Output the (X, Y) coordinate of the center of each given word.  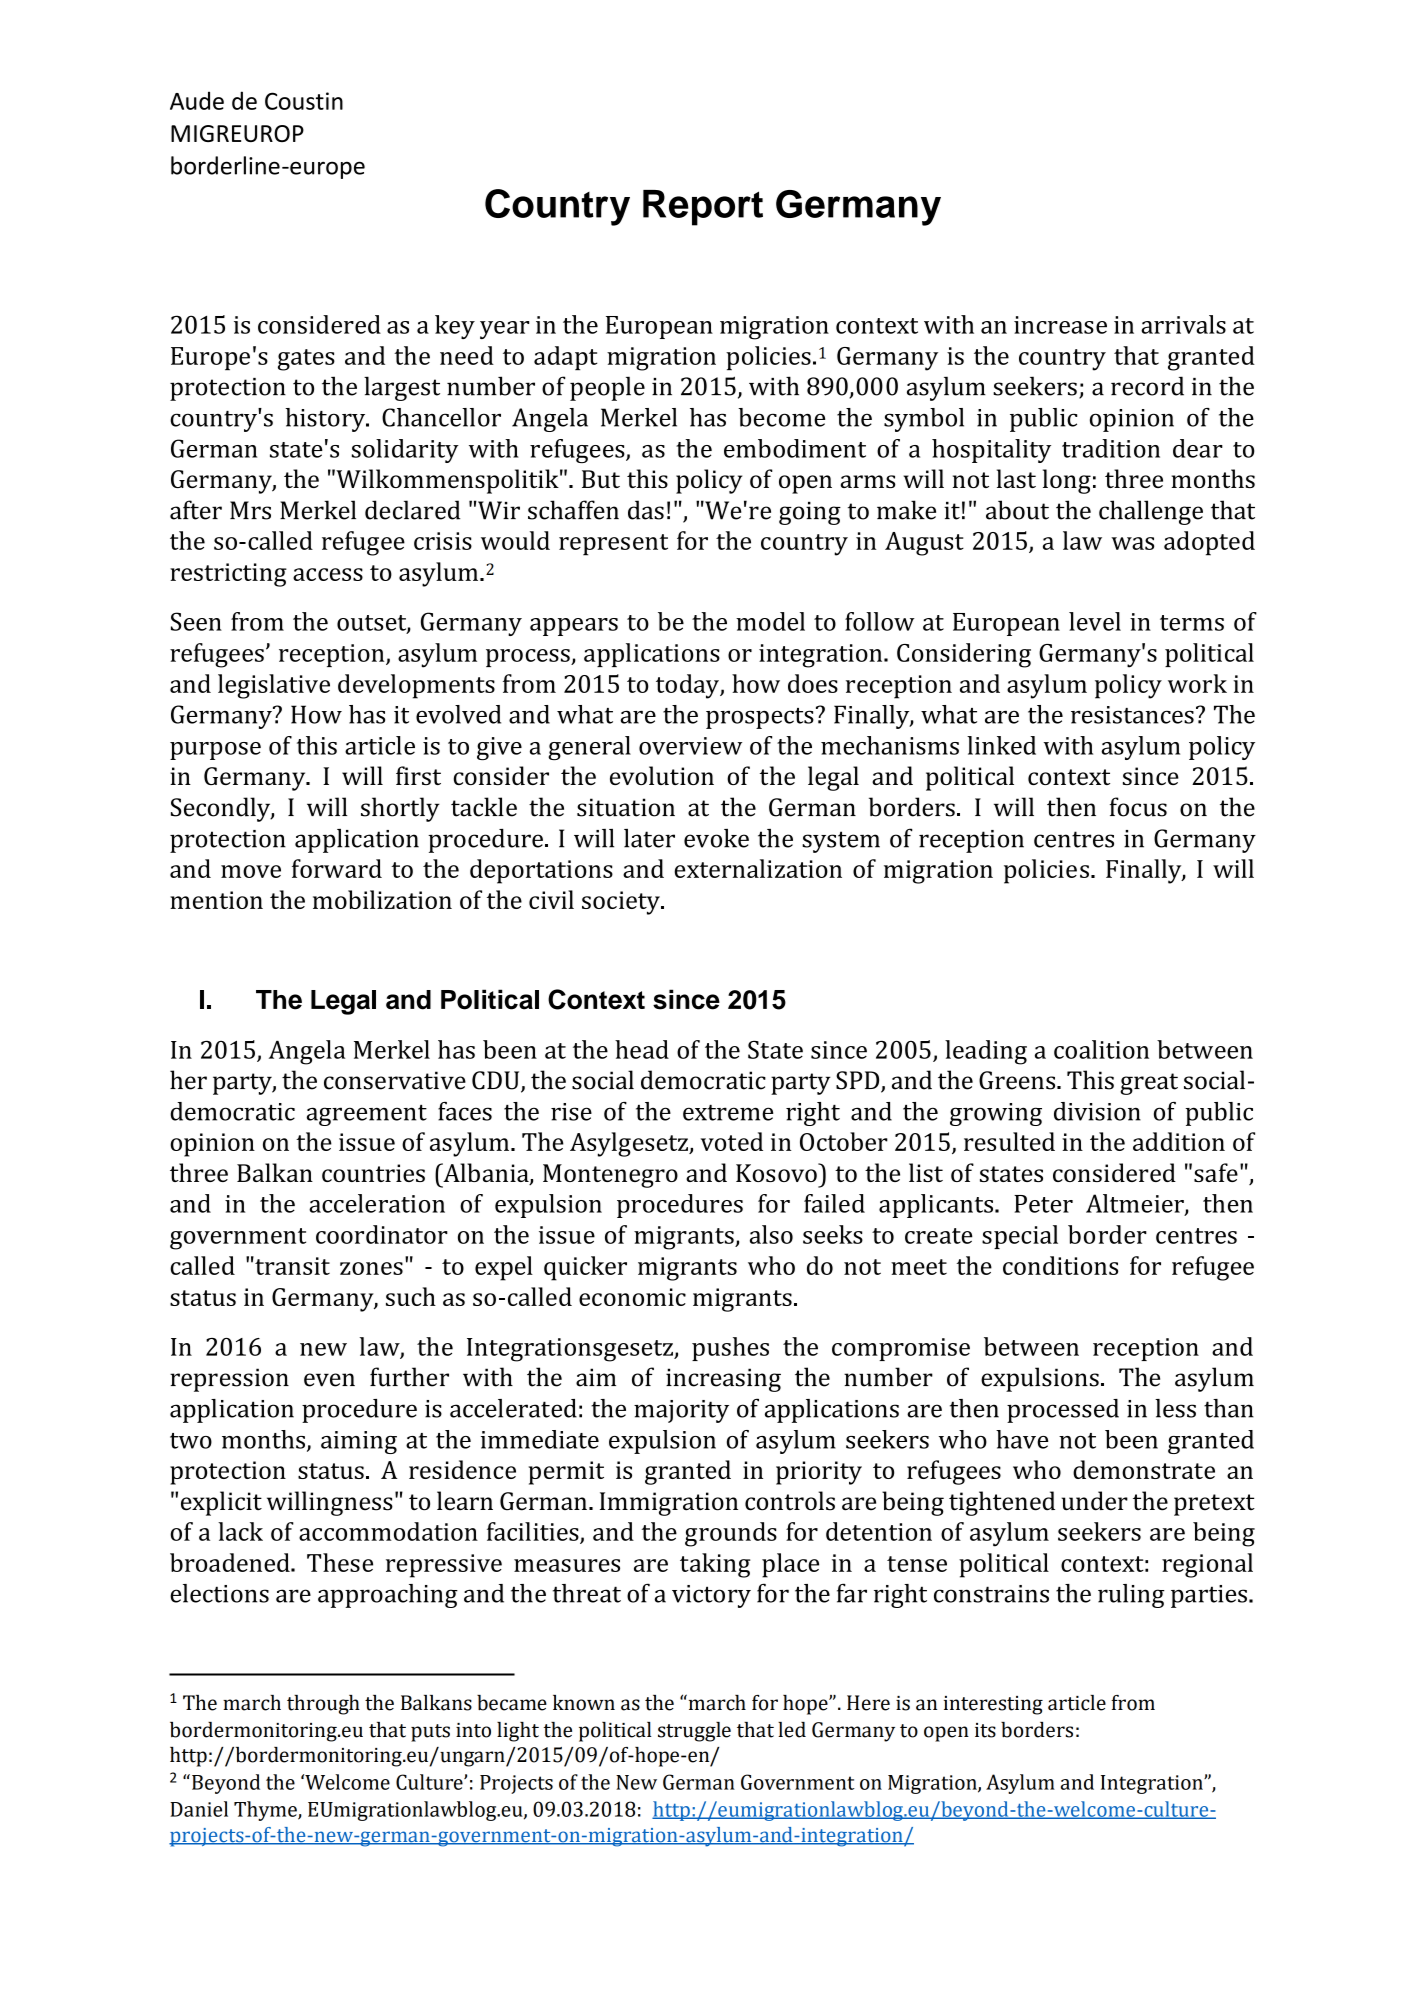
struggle (694, 1732)
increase (1060, 325)
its (985, 1730)
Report (703, 208)
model (770, 621)
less (1175, 1408)
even (329, 1380)
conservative (395, 1080)
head (642, 1049)
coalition (1101, 1049)
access (328, 574)
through (323, 1705)
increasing (723, 1380)
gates (306, 360)
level (1095, 621)
